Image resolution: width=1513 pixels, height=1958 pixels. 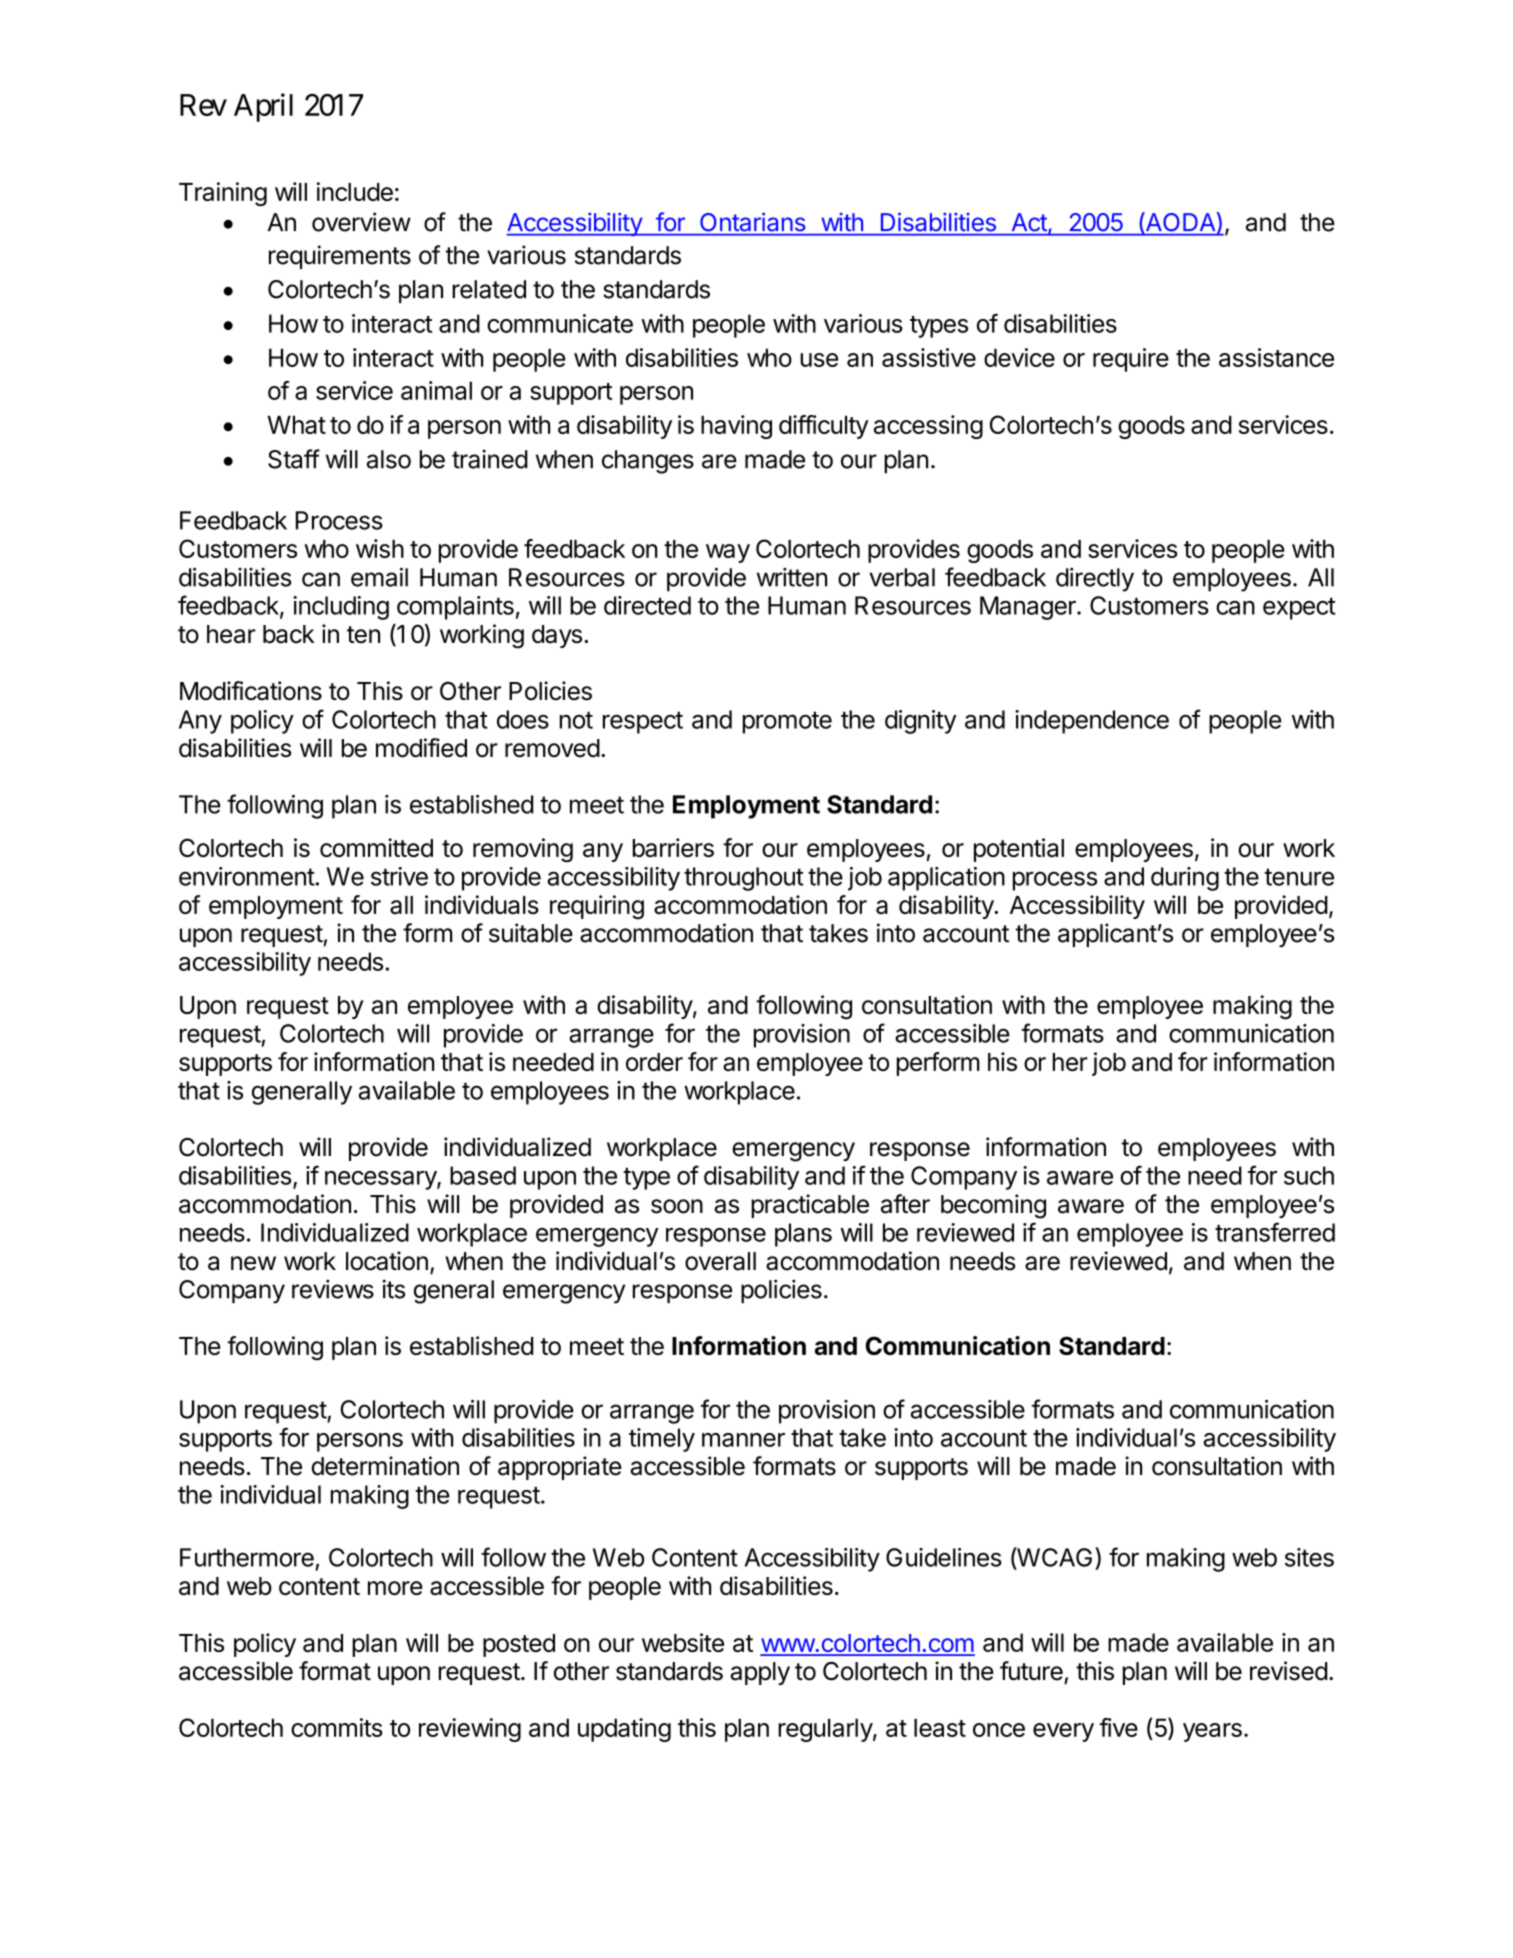 What do you see at coordinates (355, 191) in the document?
I see `include` at bounding box center [355, 191].
